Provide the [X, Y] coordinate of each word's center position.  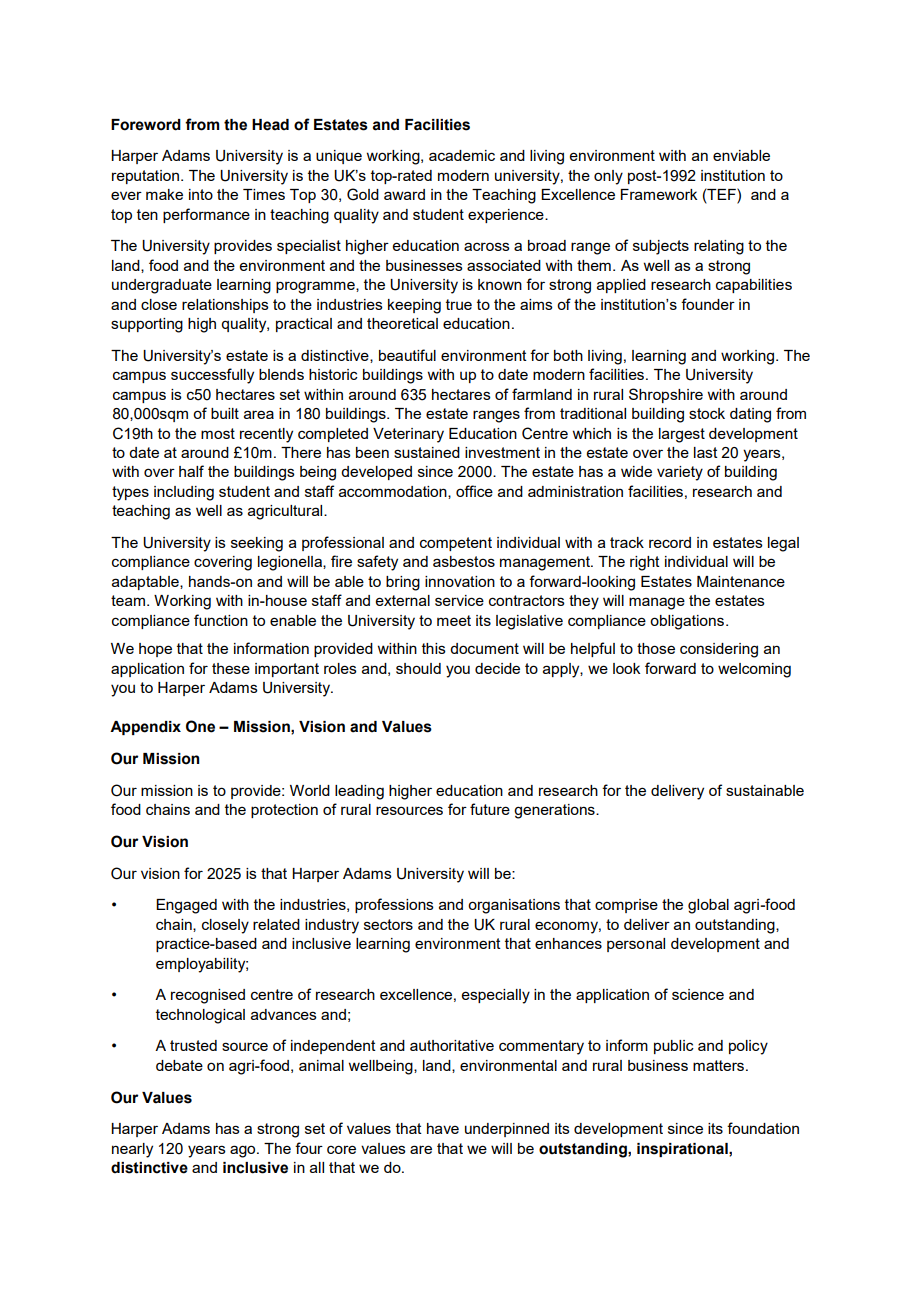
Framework [659, 194]
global [708, 906]
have [443, 1128]
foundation [763, 1128]
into [201, 194]
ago [244, 1151]
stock [707, 413]
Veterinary [408, 435]
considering [719, 650]
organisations [514, 906]
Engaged [186, 906]
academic [462, 155]
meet [454, 620]
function [221, 620]
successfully [212, 376]
